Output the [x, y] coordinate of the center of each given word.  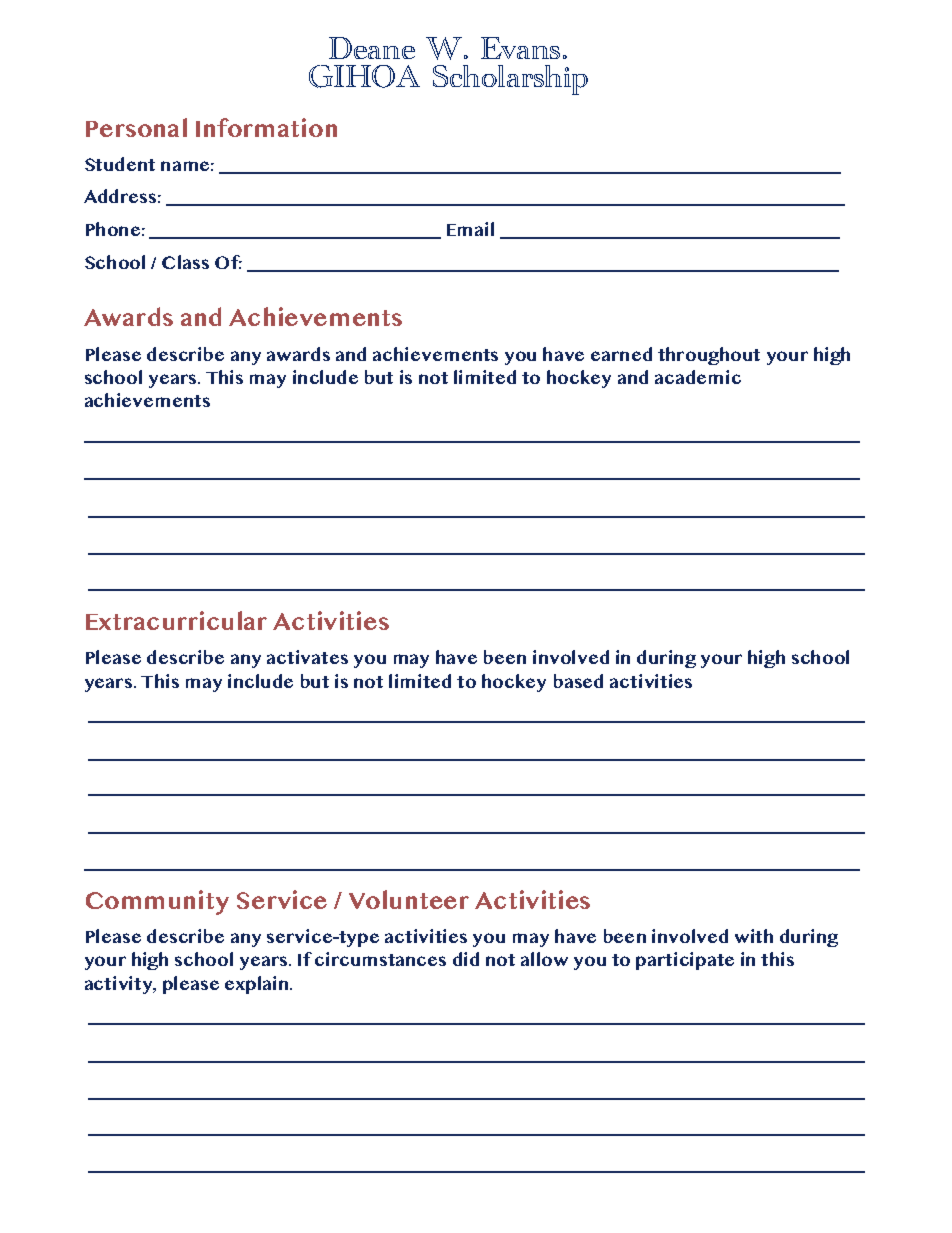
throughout [709, 356]
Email [470, 229]
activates [307, 657]
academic [698, 377]
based [578, 681]
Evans [520, 48]
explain [258, 985]
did [466, 959]
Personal [136, 127]
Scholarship [510, 80]
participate [685, 961]
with [754, 936]
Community [157, 902]
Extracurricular [176, 620]
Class [185, 262]
